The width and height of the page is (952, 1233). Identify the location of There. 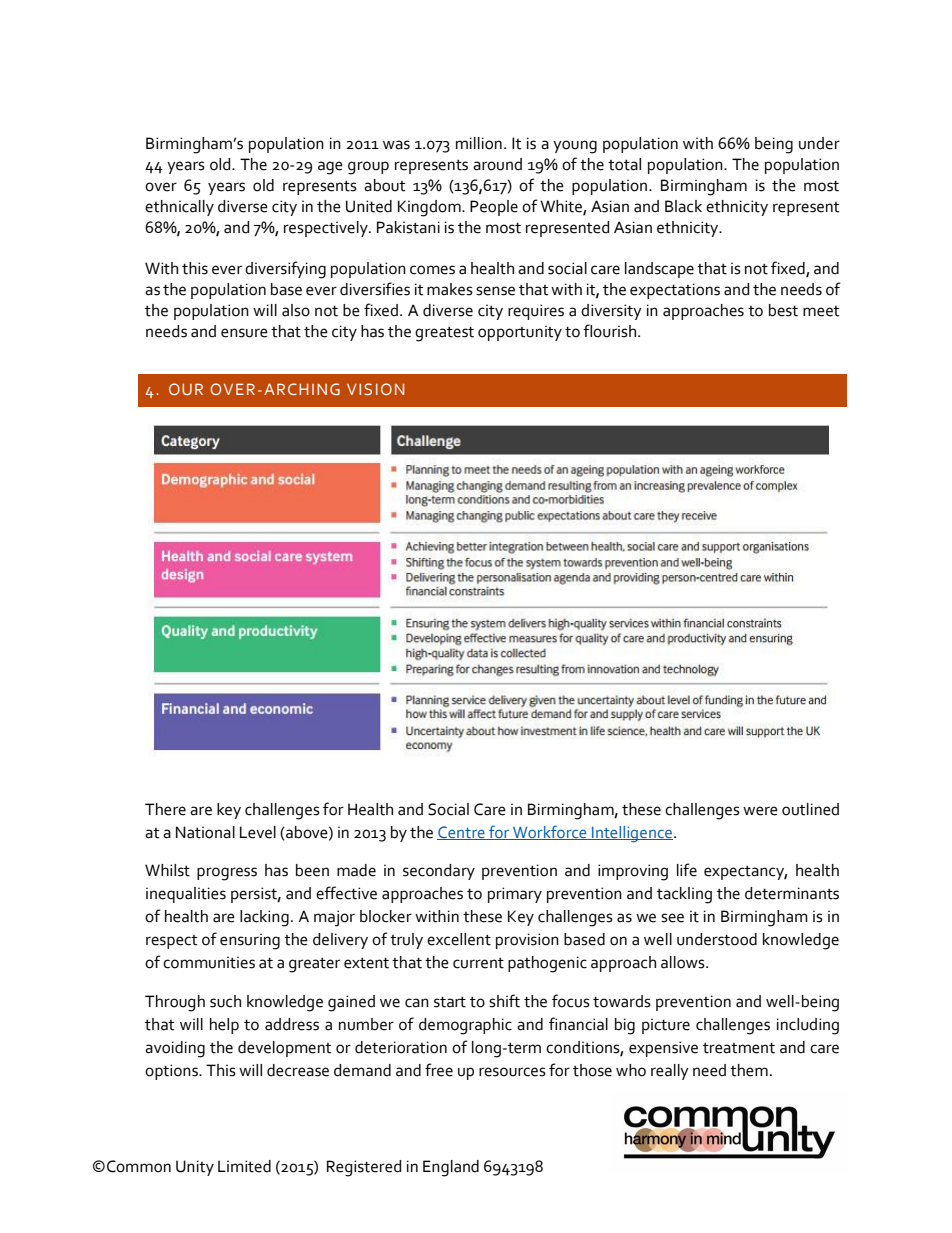
(165, 809).
